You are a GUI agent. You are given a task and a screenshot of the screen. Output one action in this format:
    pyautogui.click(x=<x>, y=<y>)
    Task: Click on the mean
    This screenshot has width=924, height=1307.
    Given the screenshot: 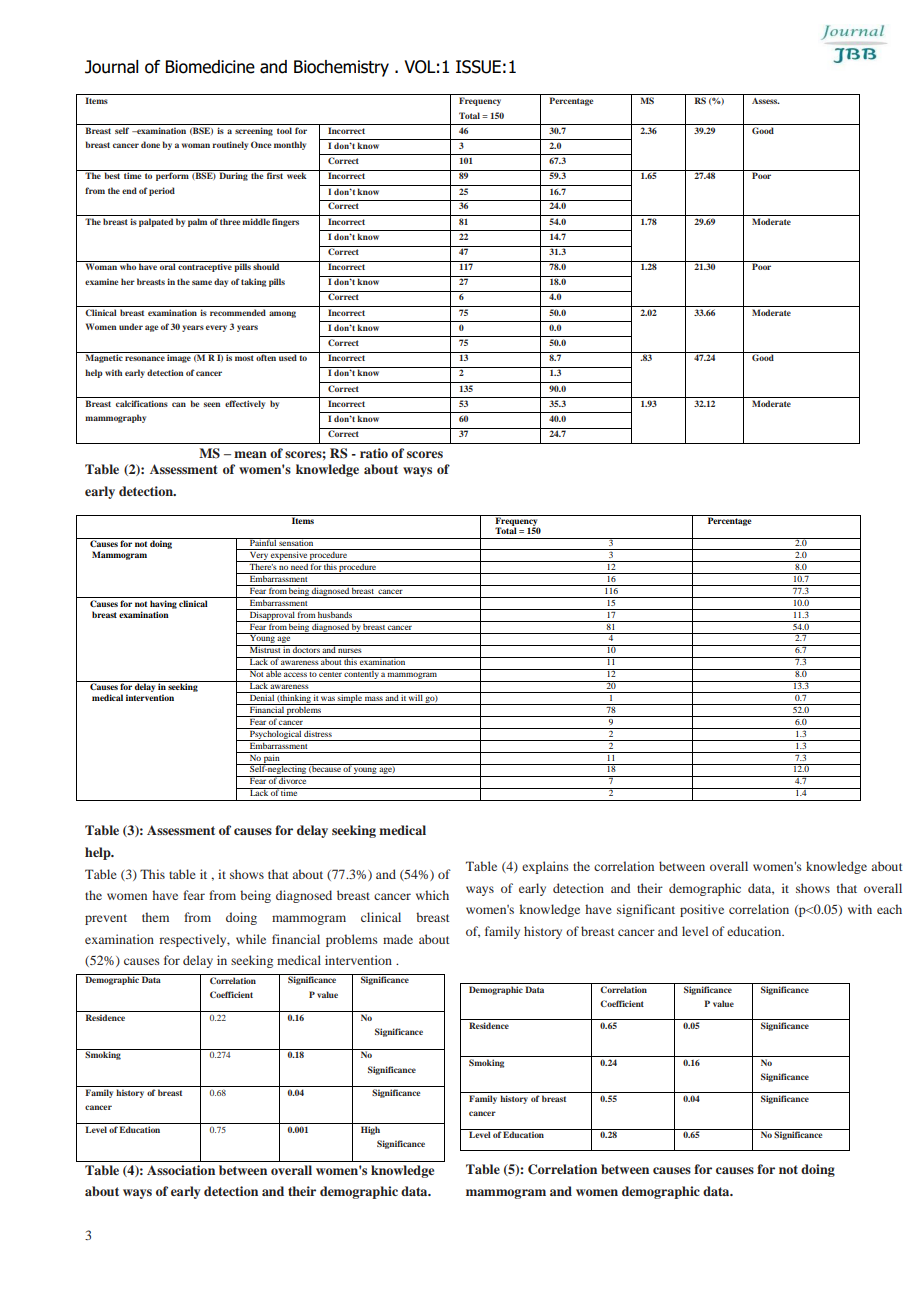 What is the action you would take?
    pyautogui.click(x=250, y=454)
